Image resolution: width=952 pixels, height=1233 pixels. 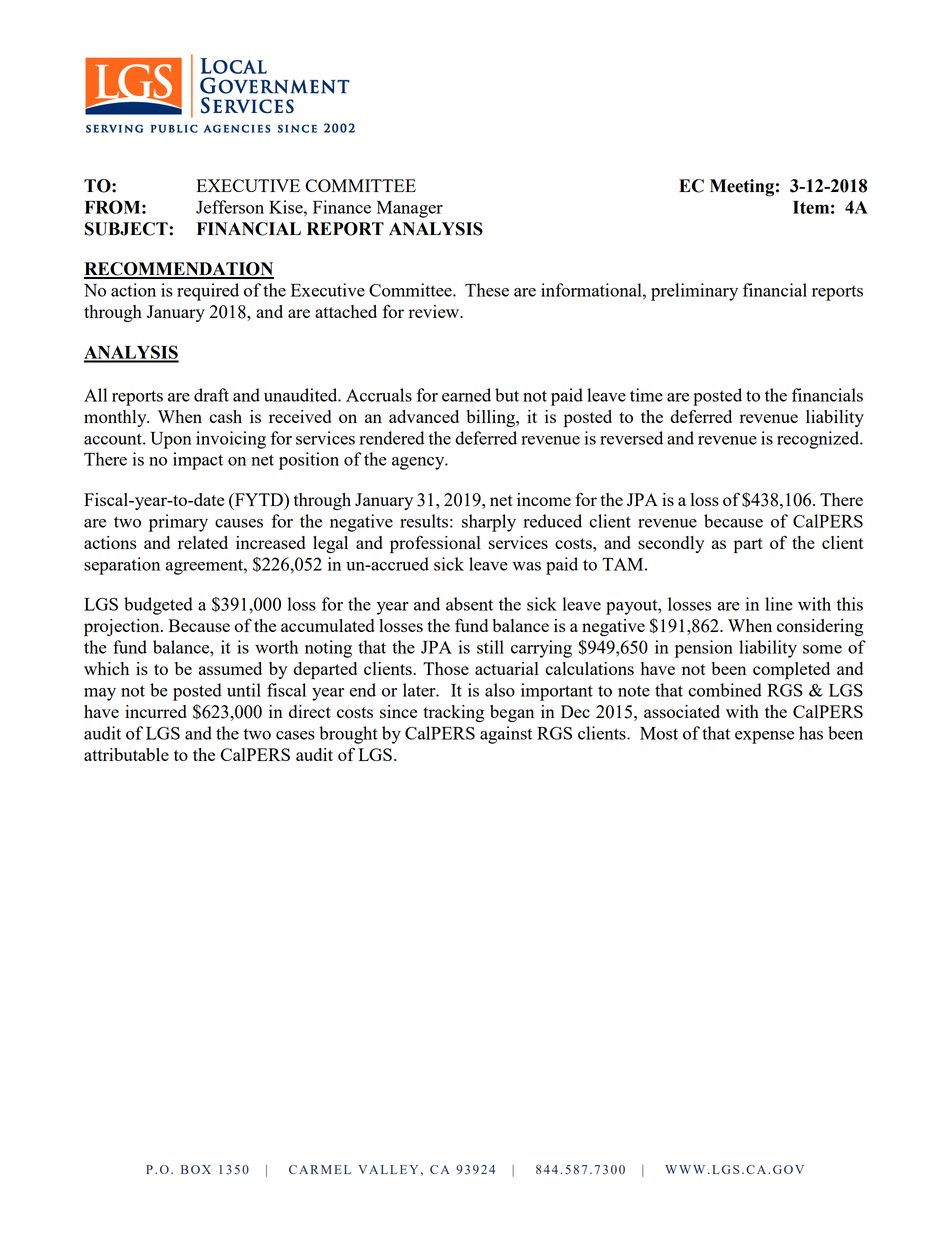 What do you see at coordinates (764, 737) in the screenshot?
I see `expense` at bounding box center [764, 737].
